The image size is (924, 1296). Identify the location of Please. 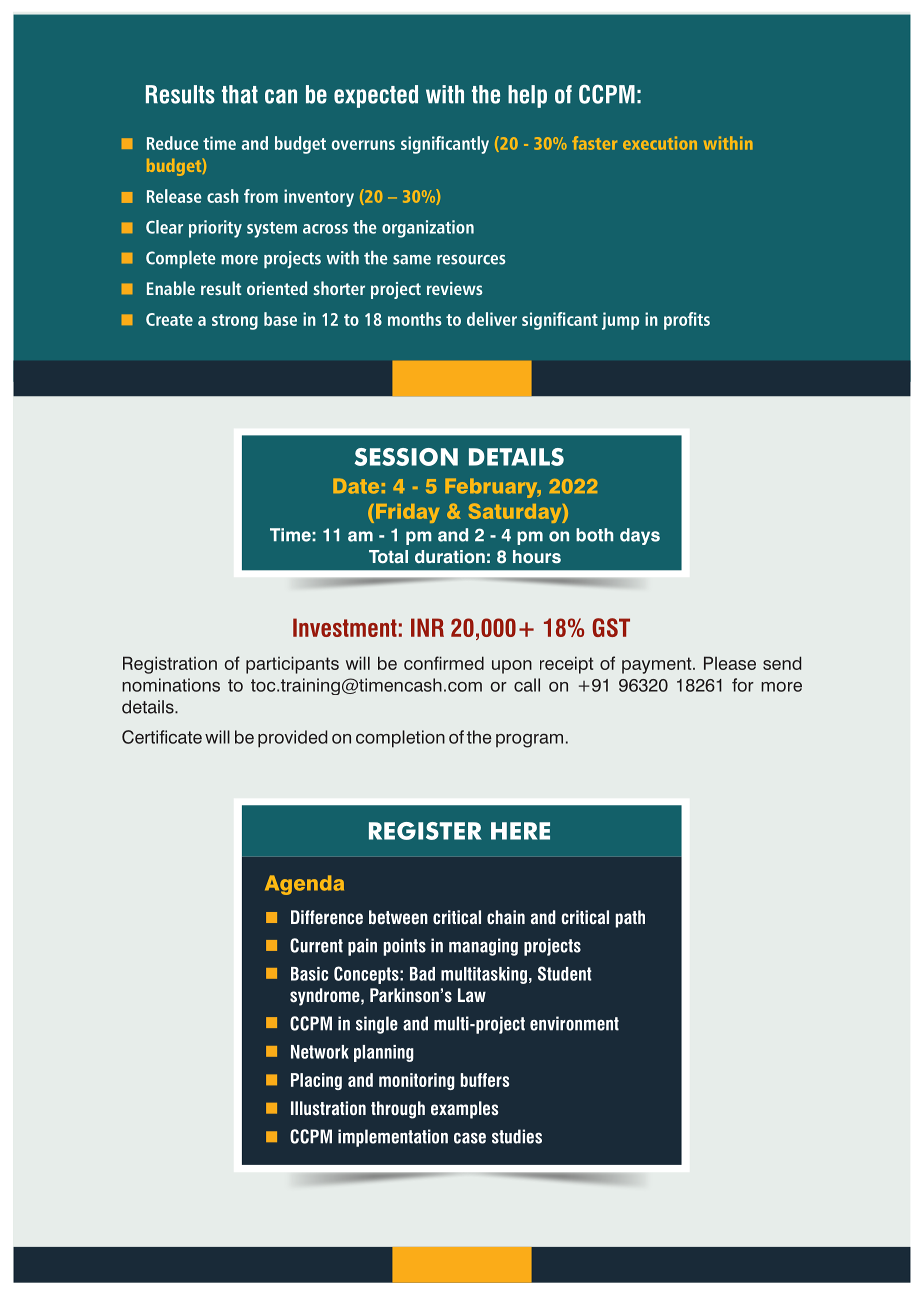
(730, 663).
